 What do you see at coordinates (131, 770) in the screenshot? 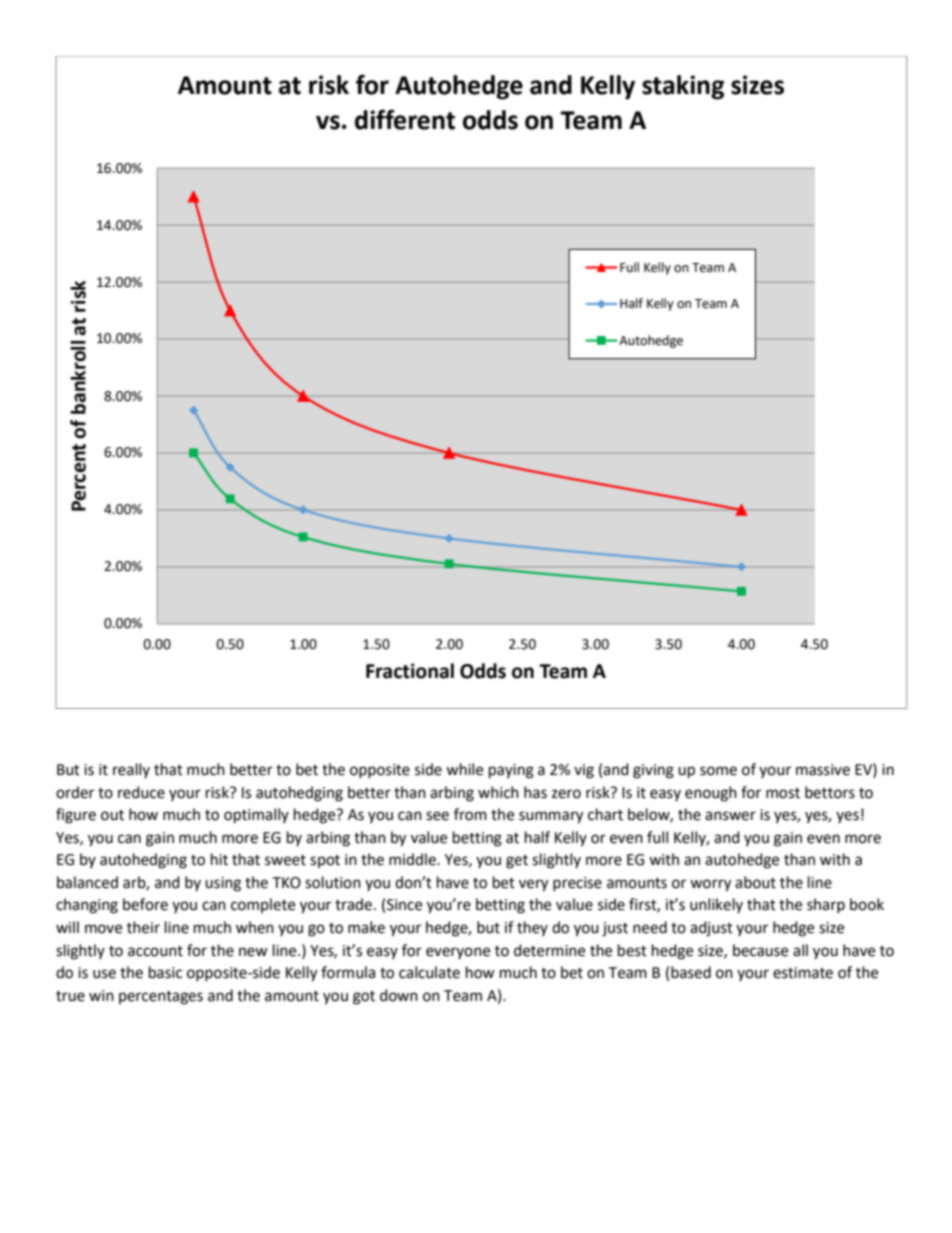
I see `really` at bounding box center [131, 770].
